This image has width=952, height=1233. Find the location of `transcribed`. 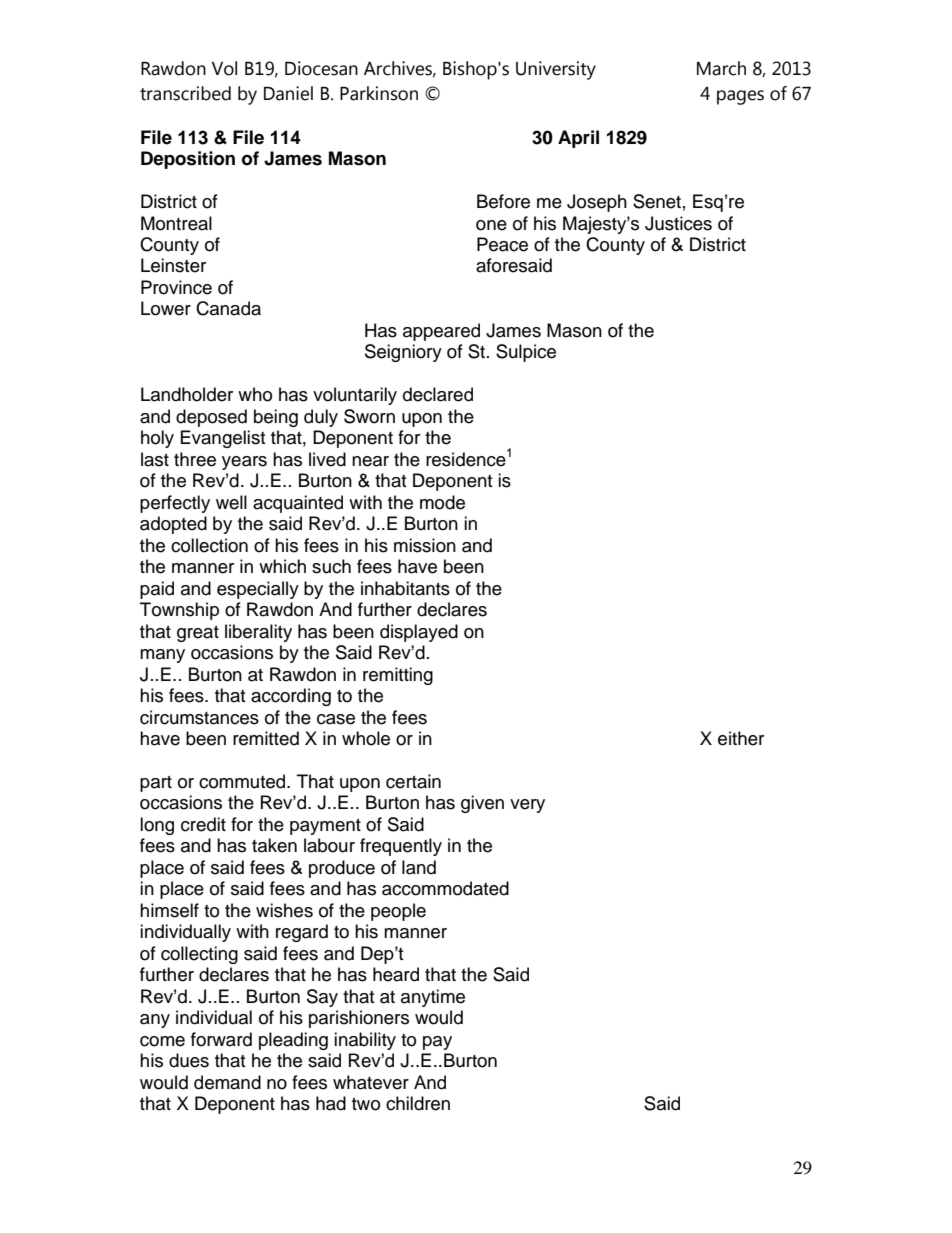

transcribed is located at coordinates (185, 93).
